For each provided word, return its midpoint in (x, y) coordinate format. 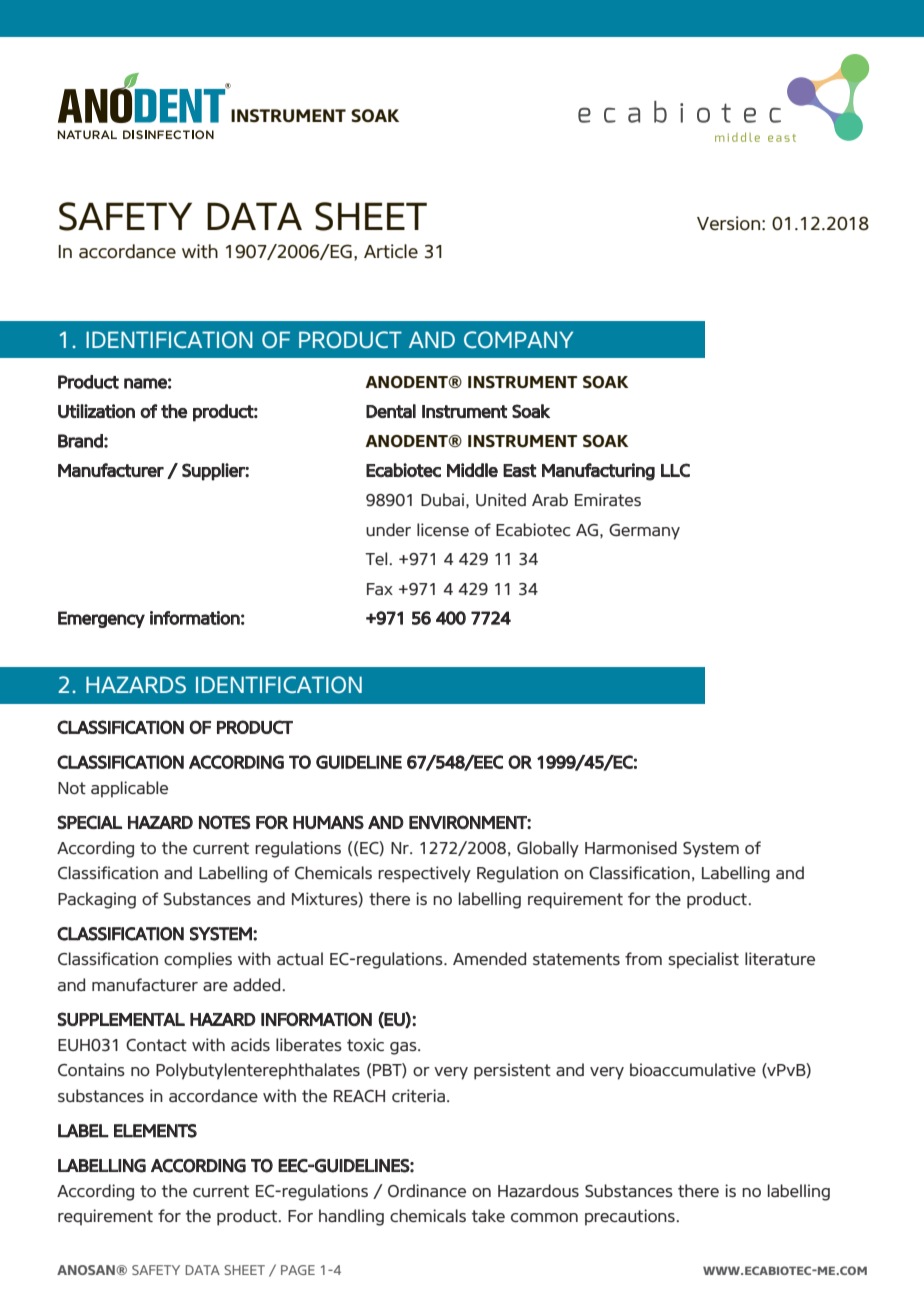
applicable (129, 789)
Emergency (101, 619)
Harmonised (631, 847)
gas (404, 1048)
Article (391, 251)
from (643, 958)
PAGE (298, 1270)
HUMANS (328, 822)
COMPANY (518, 339)
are (215, 986)
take (488, 1215)
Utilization (96, 411)
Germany (644, 532)
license (443, 529)
